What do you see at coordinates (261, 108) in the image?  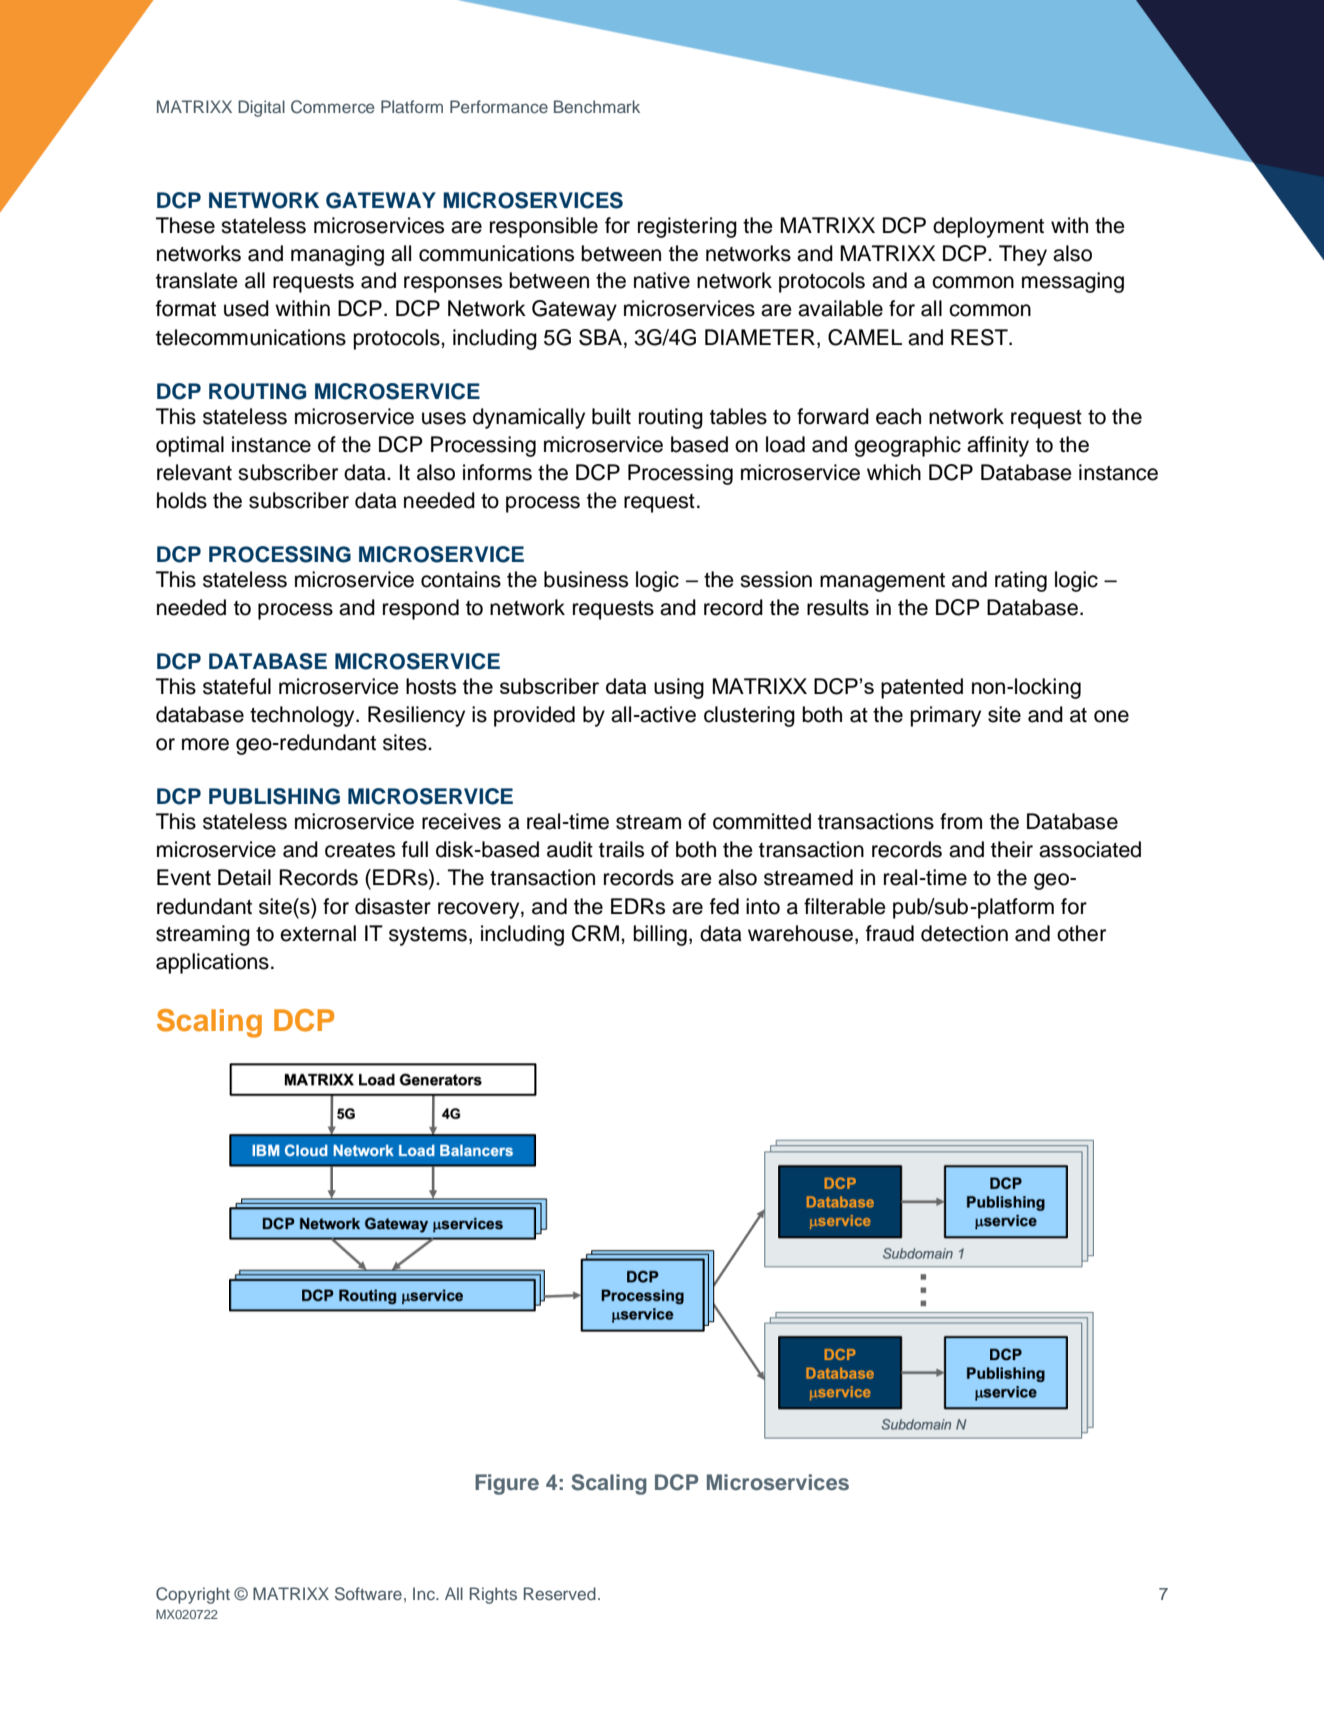 I see `Digital` at bounding box center [261, 108].
